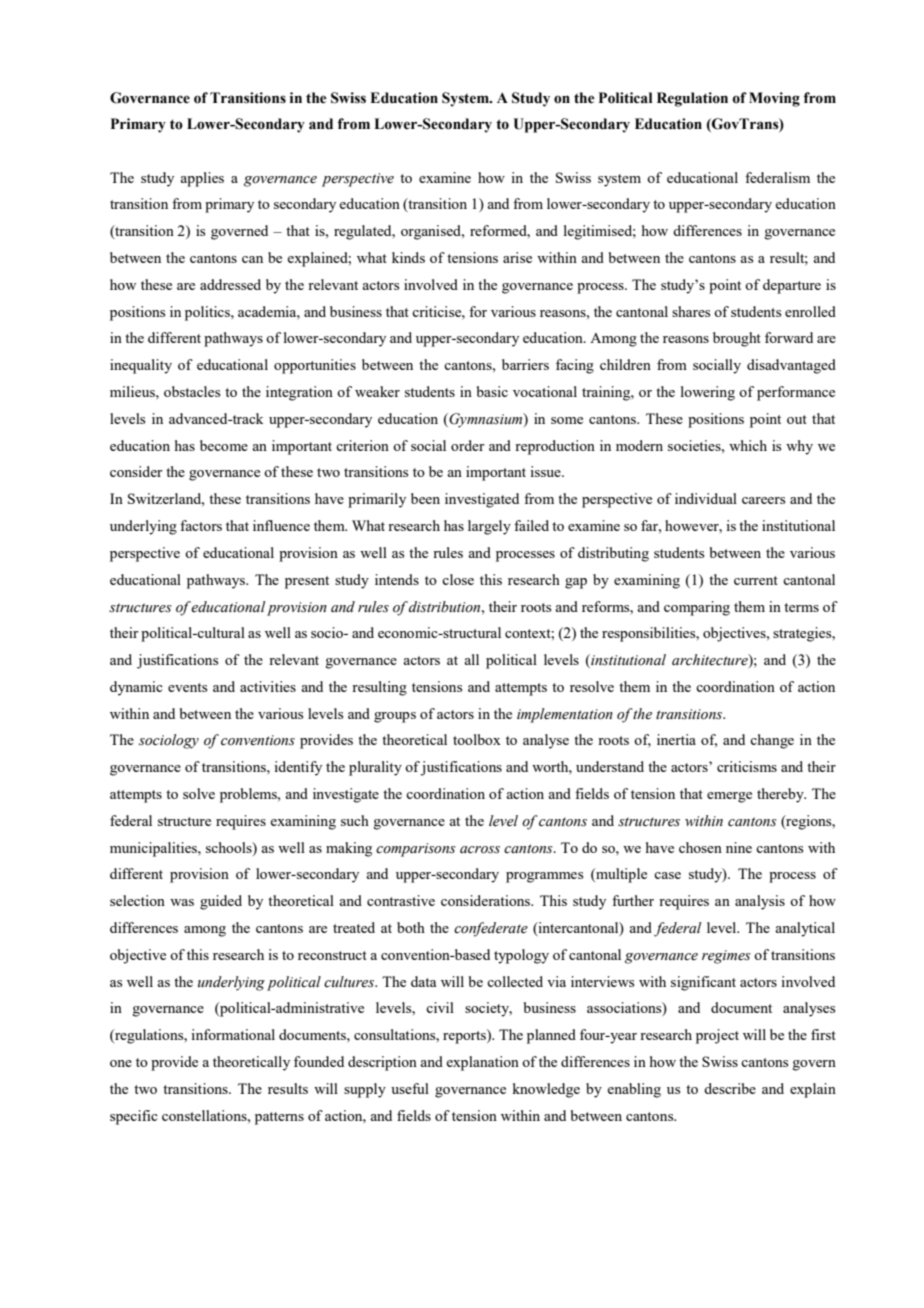 This screenshot has width=924, height=1308. What do you see at coordinates (730, 1088) in the screenshot?
I see `describe` at bounding box center [730, 1088].
